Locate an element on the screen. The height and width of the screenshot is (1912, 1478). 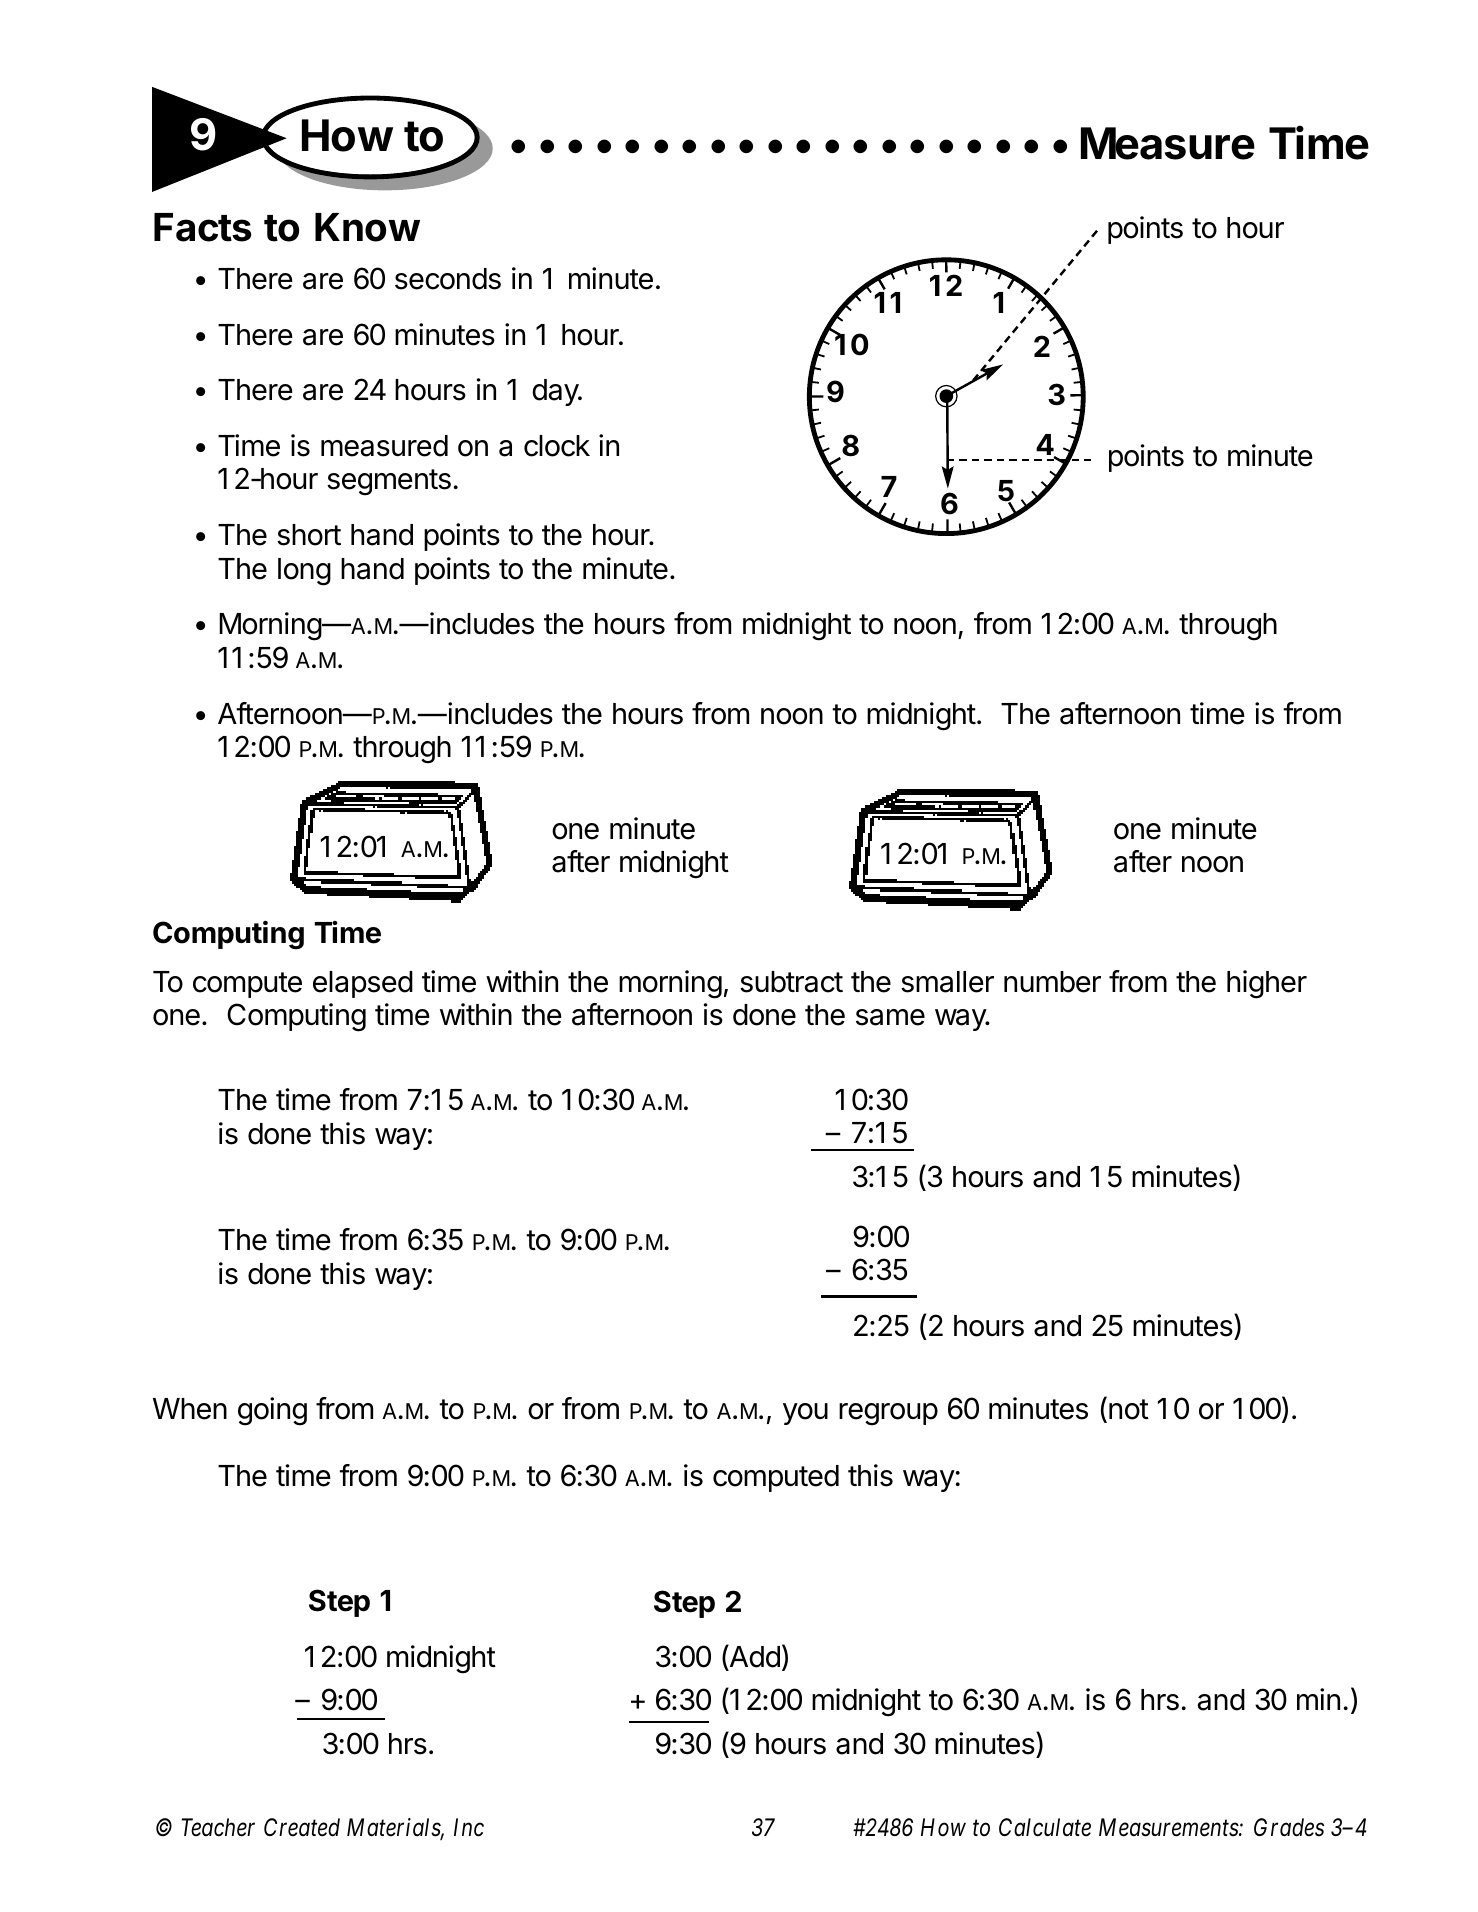
elapsed is located at coordinates (363, 984).
